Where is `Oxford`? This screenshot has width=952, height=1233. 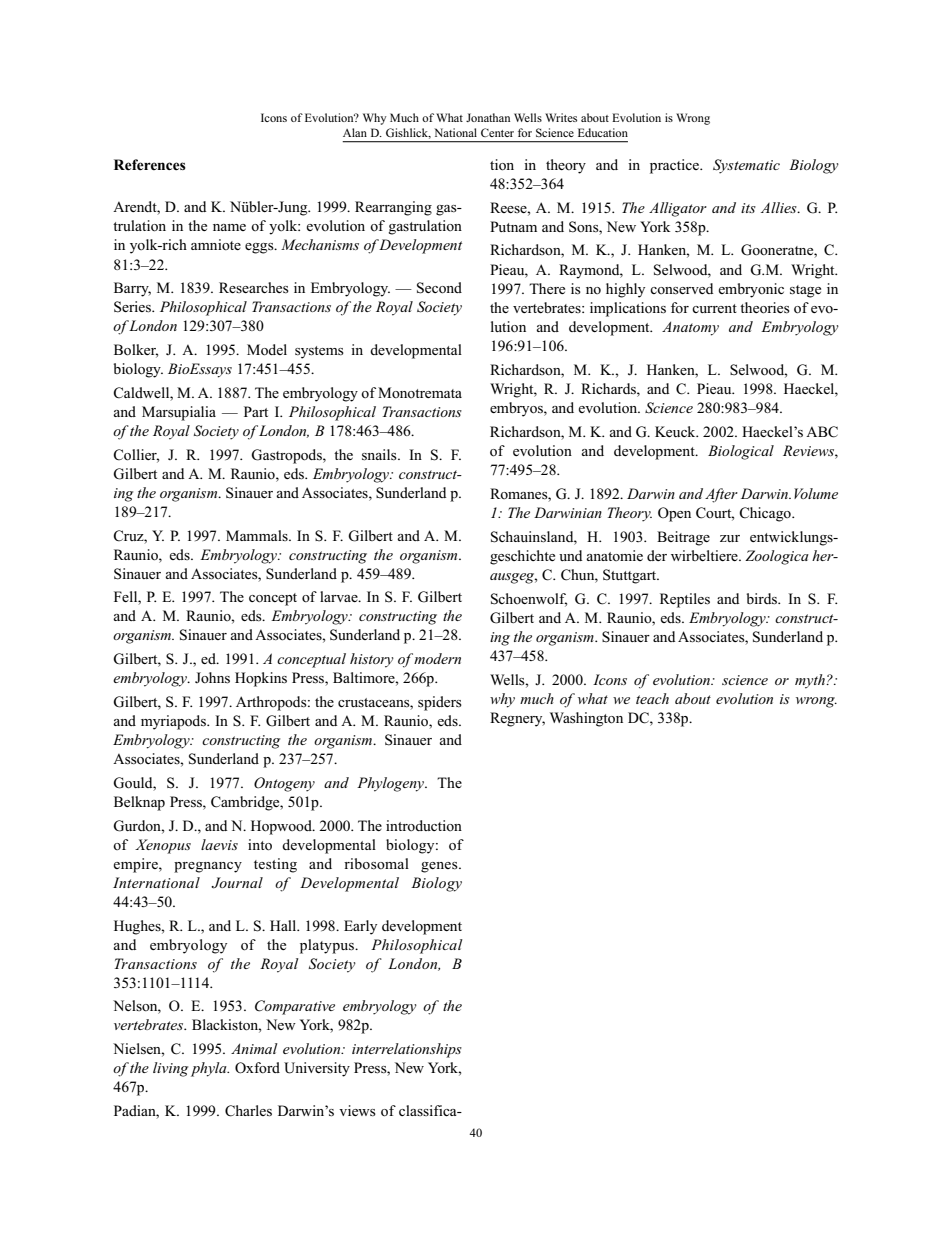
Oxford is located at coordinates (257, 1068).
